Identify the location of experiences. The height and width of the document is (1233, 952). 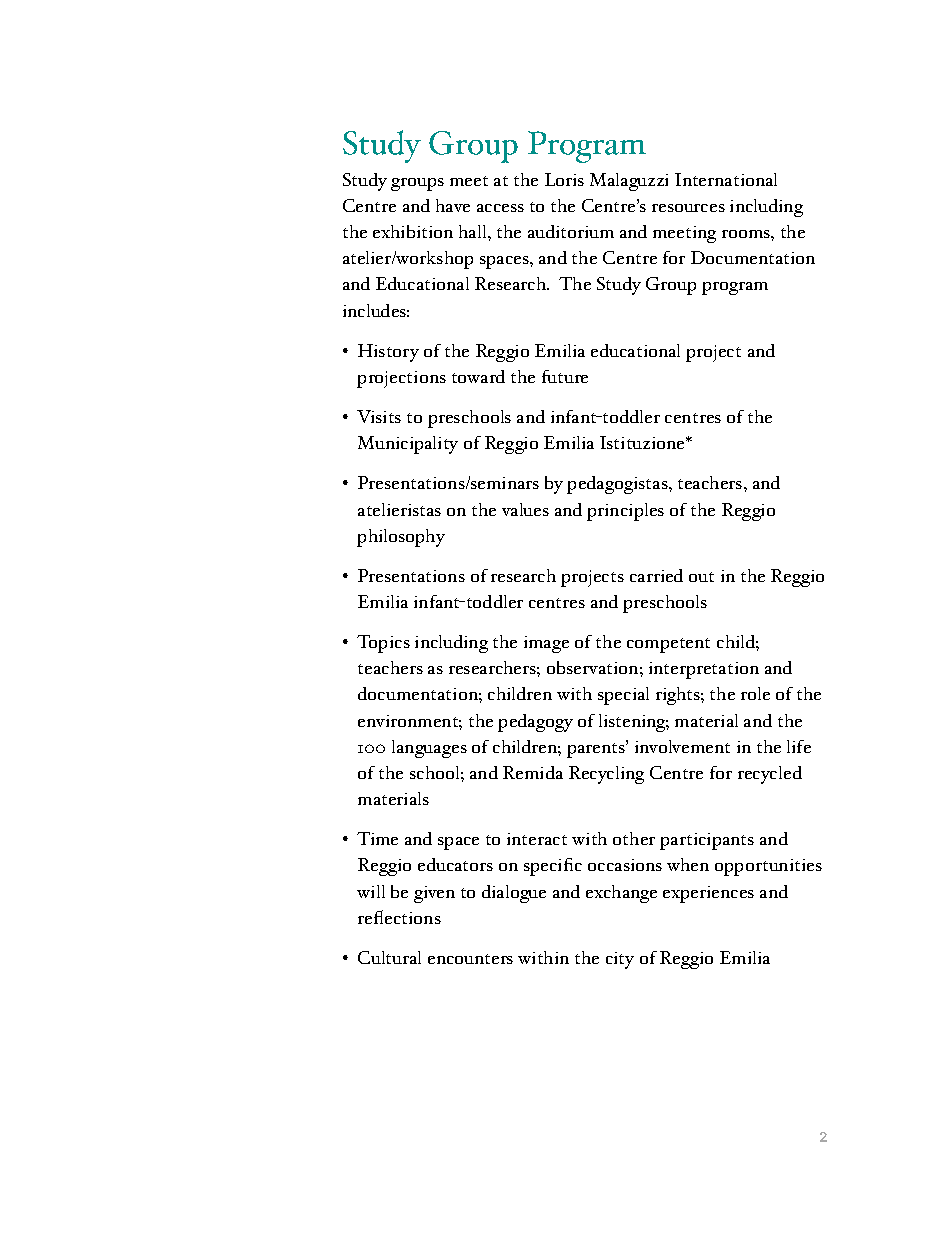
(708, 894).
